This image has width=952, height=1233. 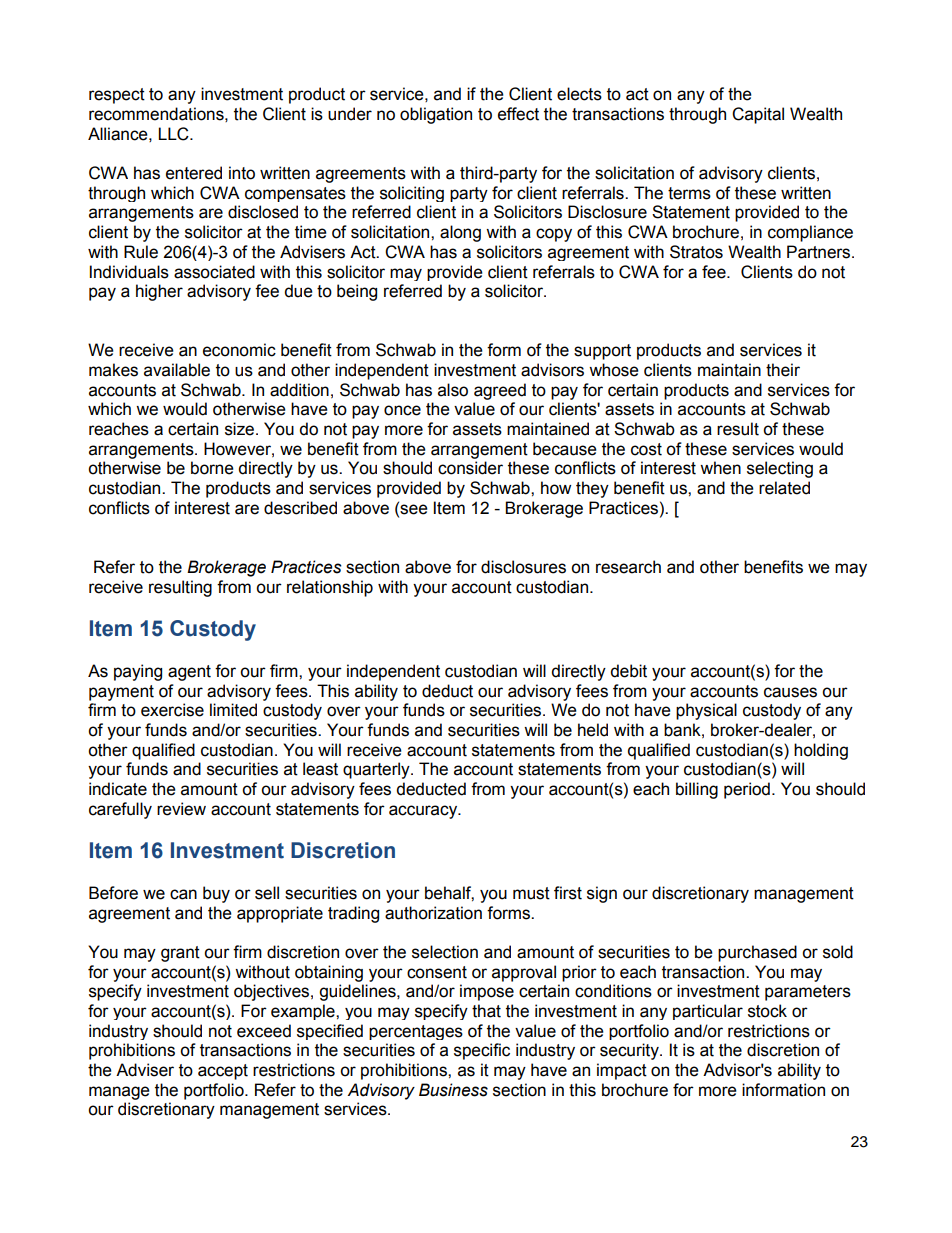 What do you see at coordinates (436, 115) in the image?
I see `obligation` at bounding box center [436, 115].
